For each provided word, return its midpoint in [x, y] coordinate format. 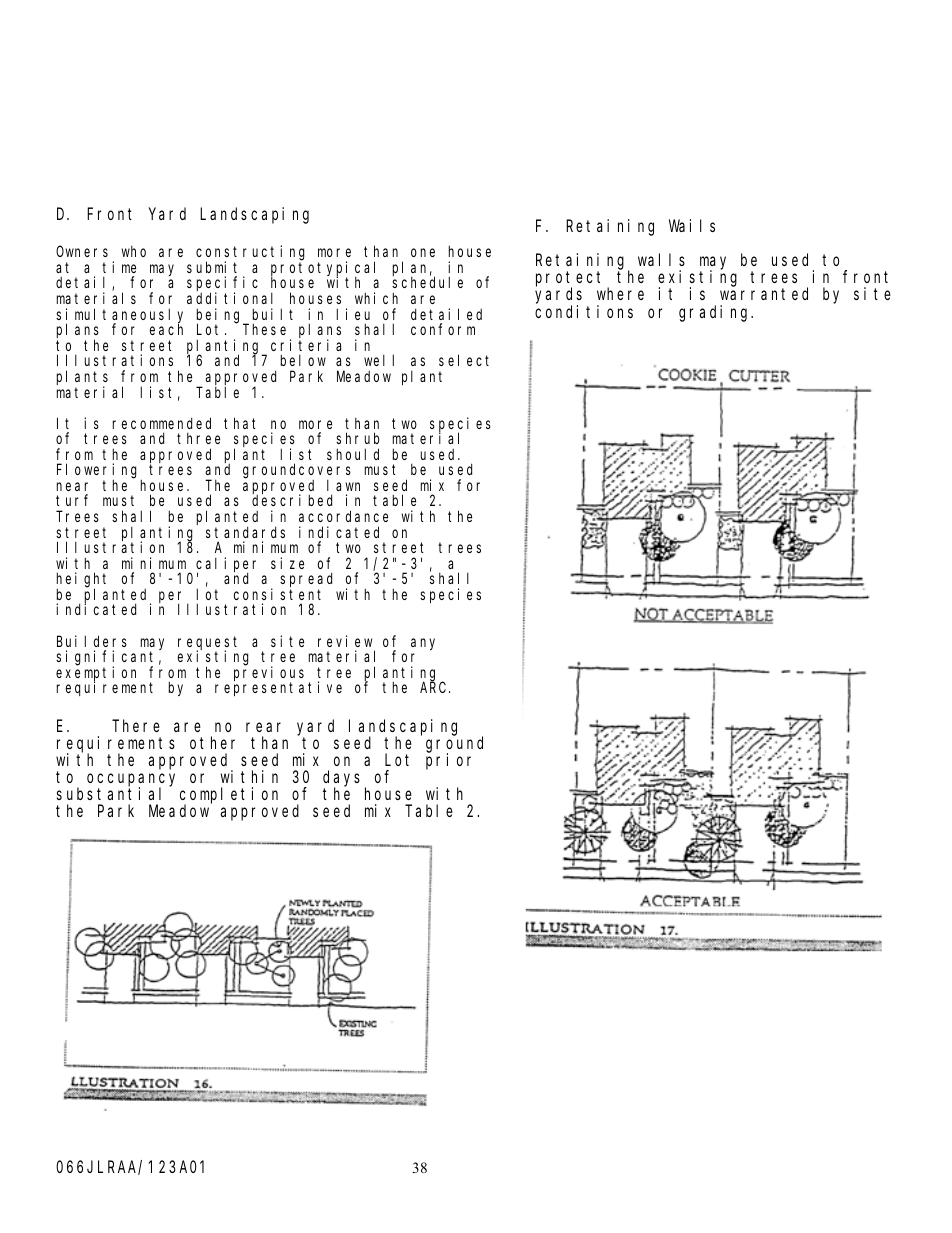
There [136, 725]
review [345, 641]
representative [278, 688]
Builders [92, 641]
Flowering [99, 472]
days [341, 779]
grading [715, 313]
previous [269, 674]
